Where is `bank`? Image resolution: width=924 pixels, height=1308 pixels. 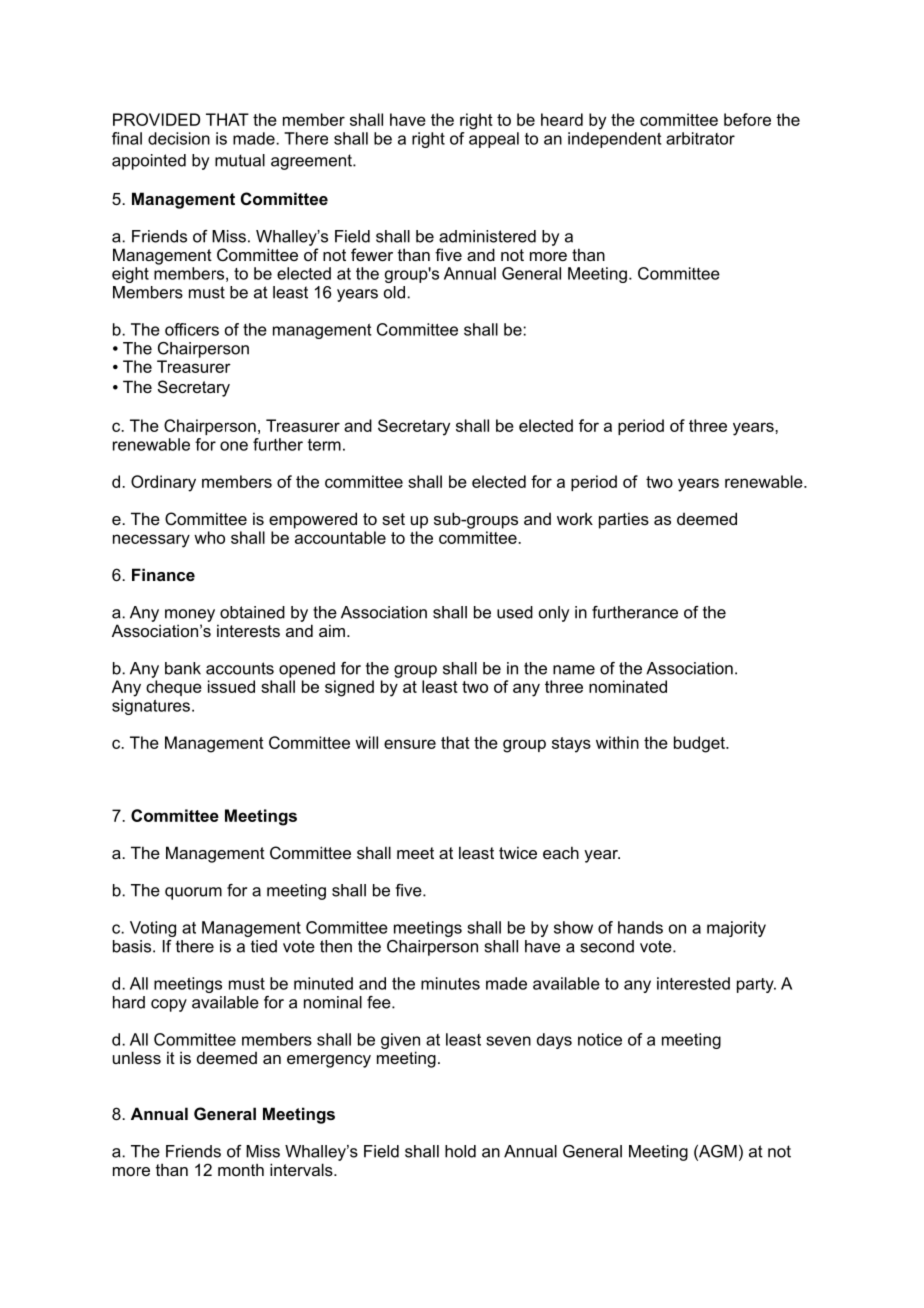 bank is located at coordinates (183, 668).
